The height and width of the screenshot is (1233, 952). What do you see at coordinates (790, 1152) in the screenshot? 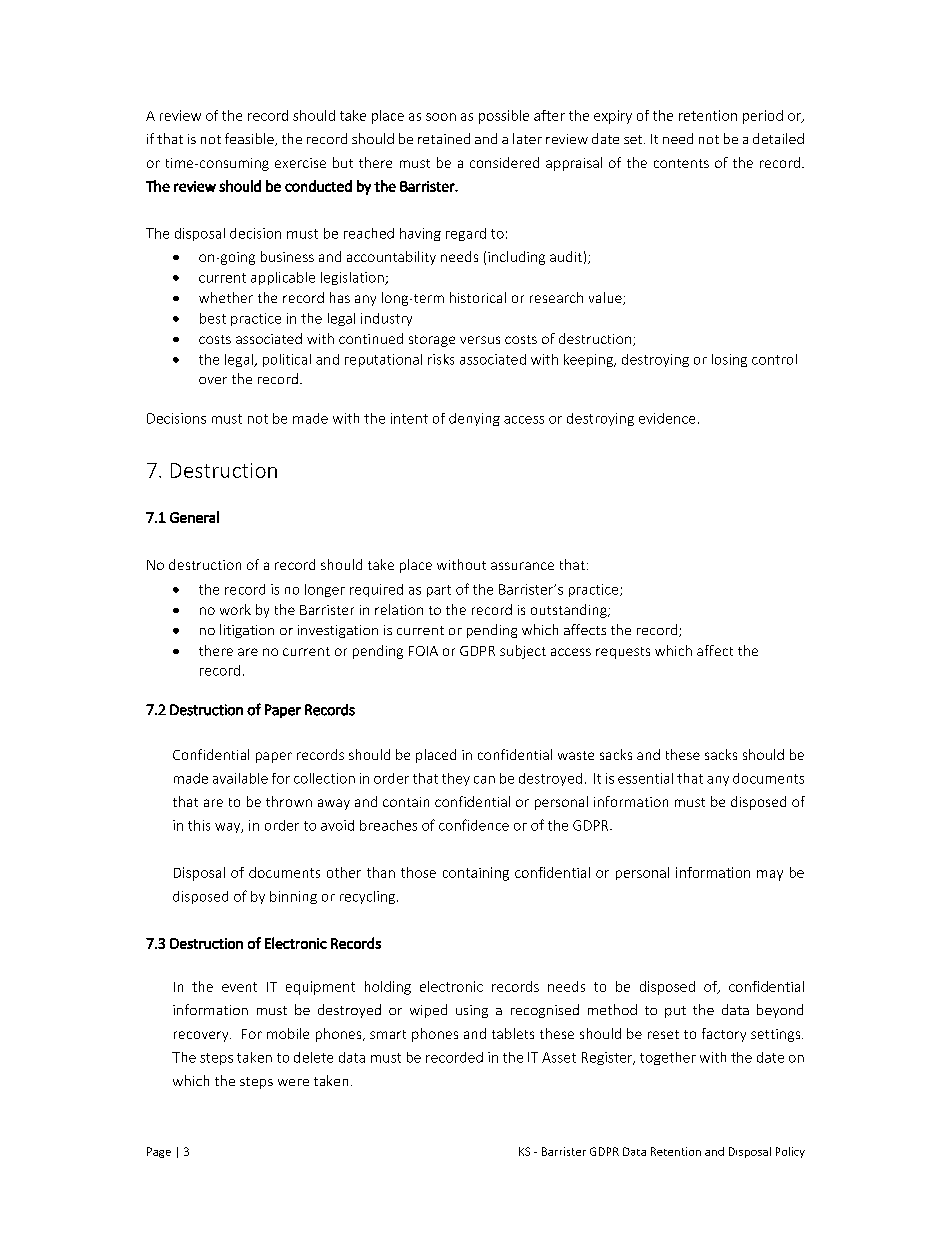
I see `Policy` at bounding box center [790, 1152].
